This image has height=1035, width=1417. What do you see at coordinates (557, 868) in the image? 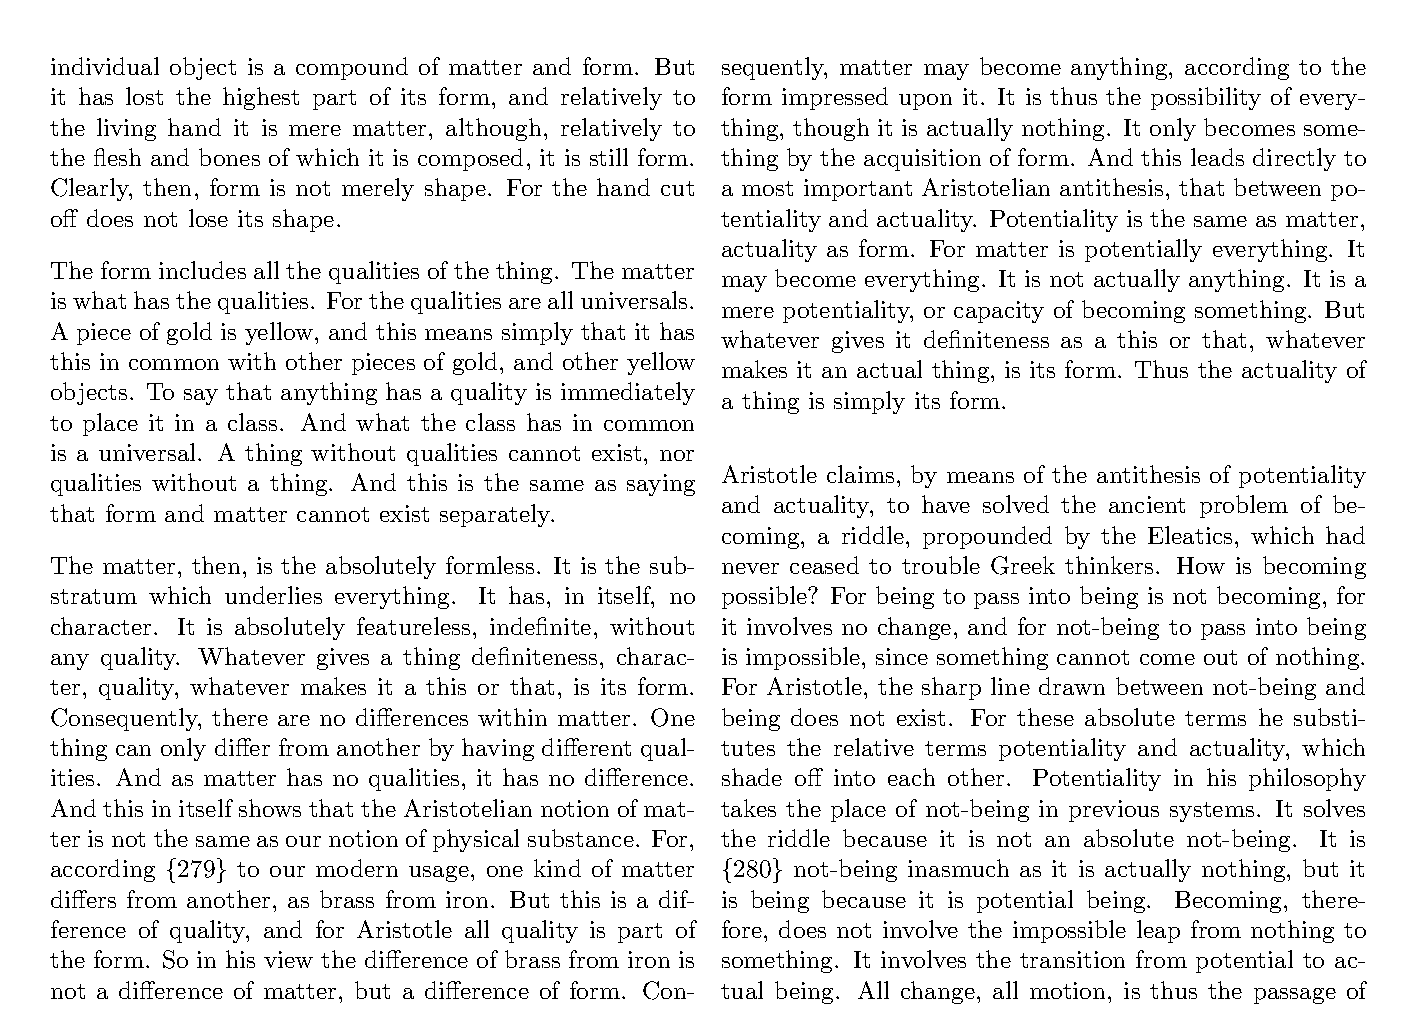
I see `kind` at bounding box center [557, 868].
